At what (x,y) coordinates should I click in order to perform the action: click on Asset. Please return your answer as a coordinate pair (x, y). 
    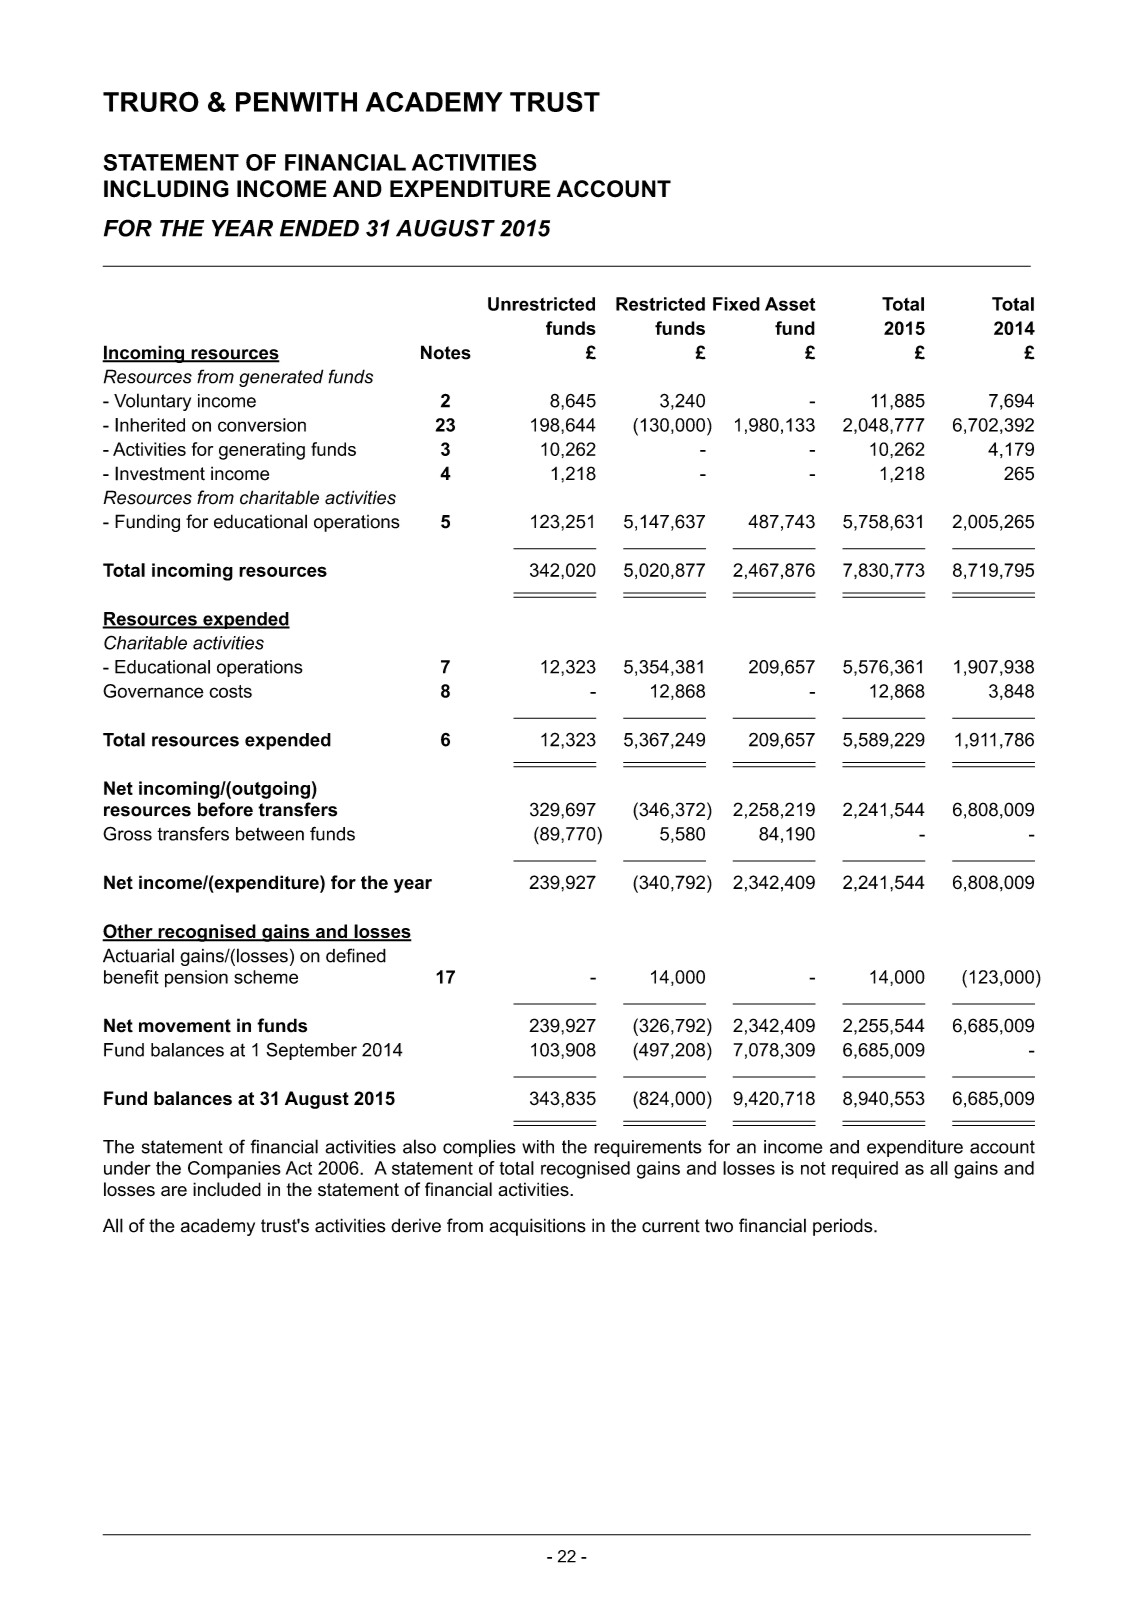
    Looking at the image, I should click on (790, 304).
